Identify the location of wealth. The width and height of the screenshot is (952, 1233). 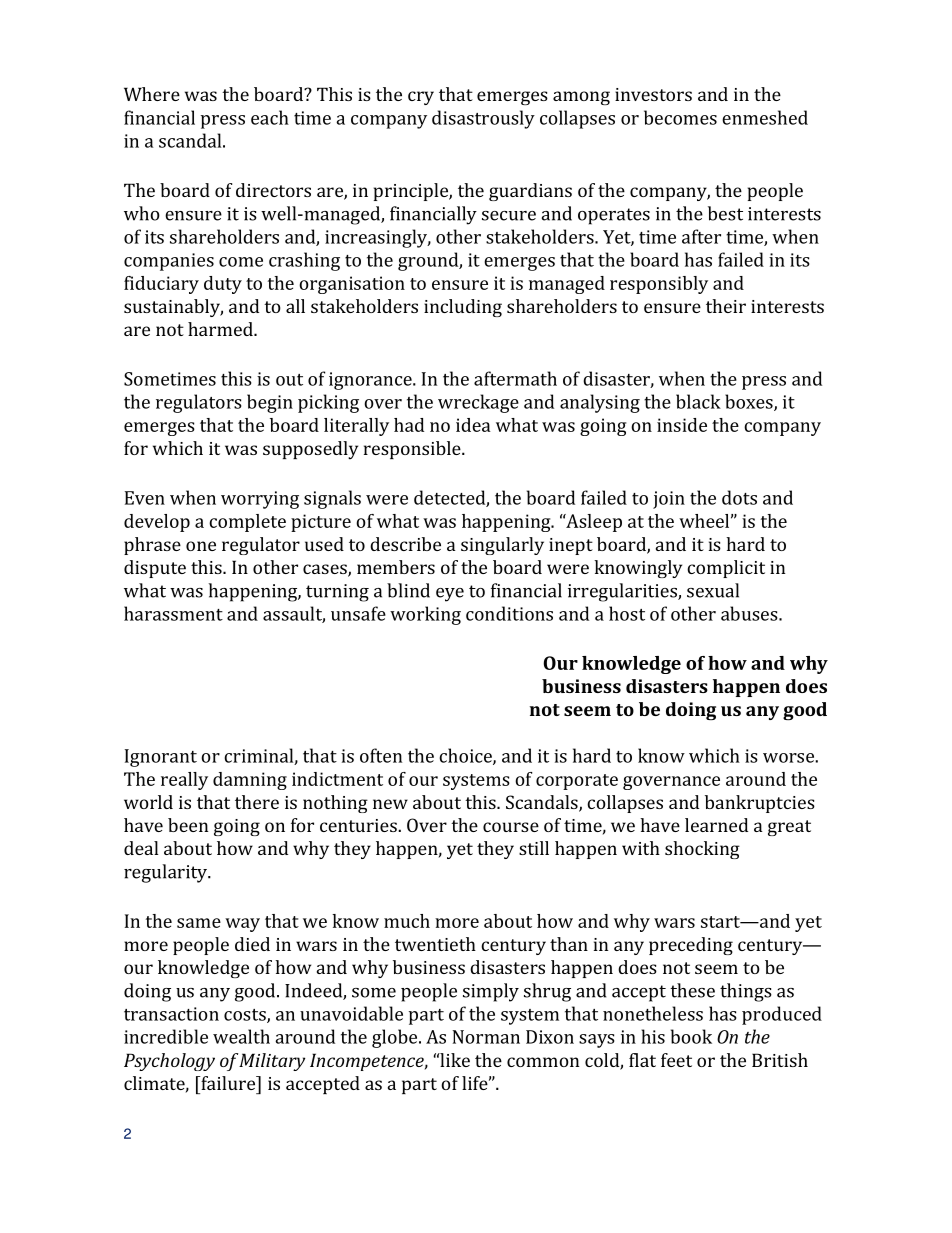
(241, 1036).
